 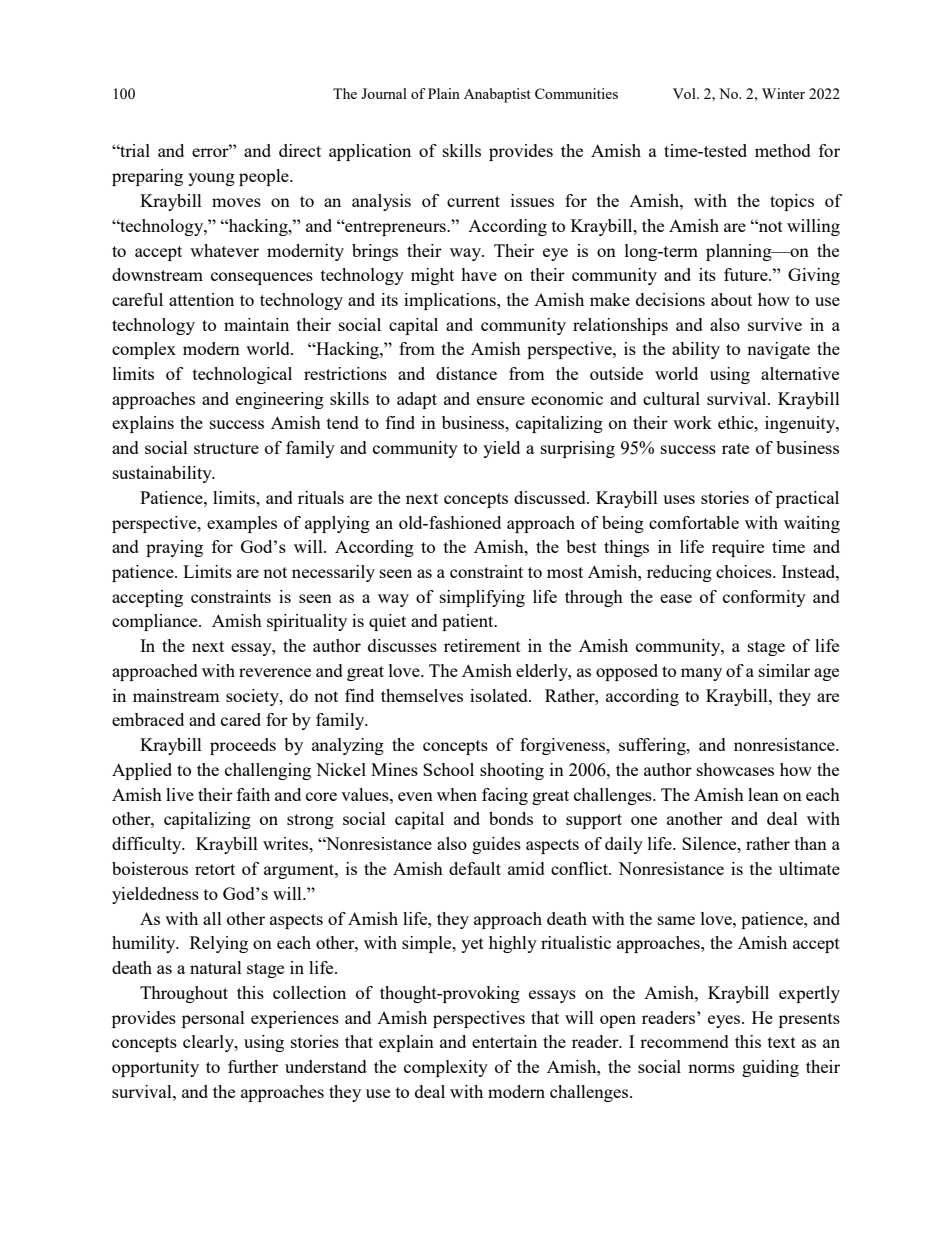 I want to click on eyes, so click(x=725, y=1021).
